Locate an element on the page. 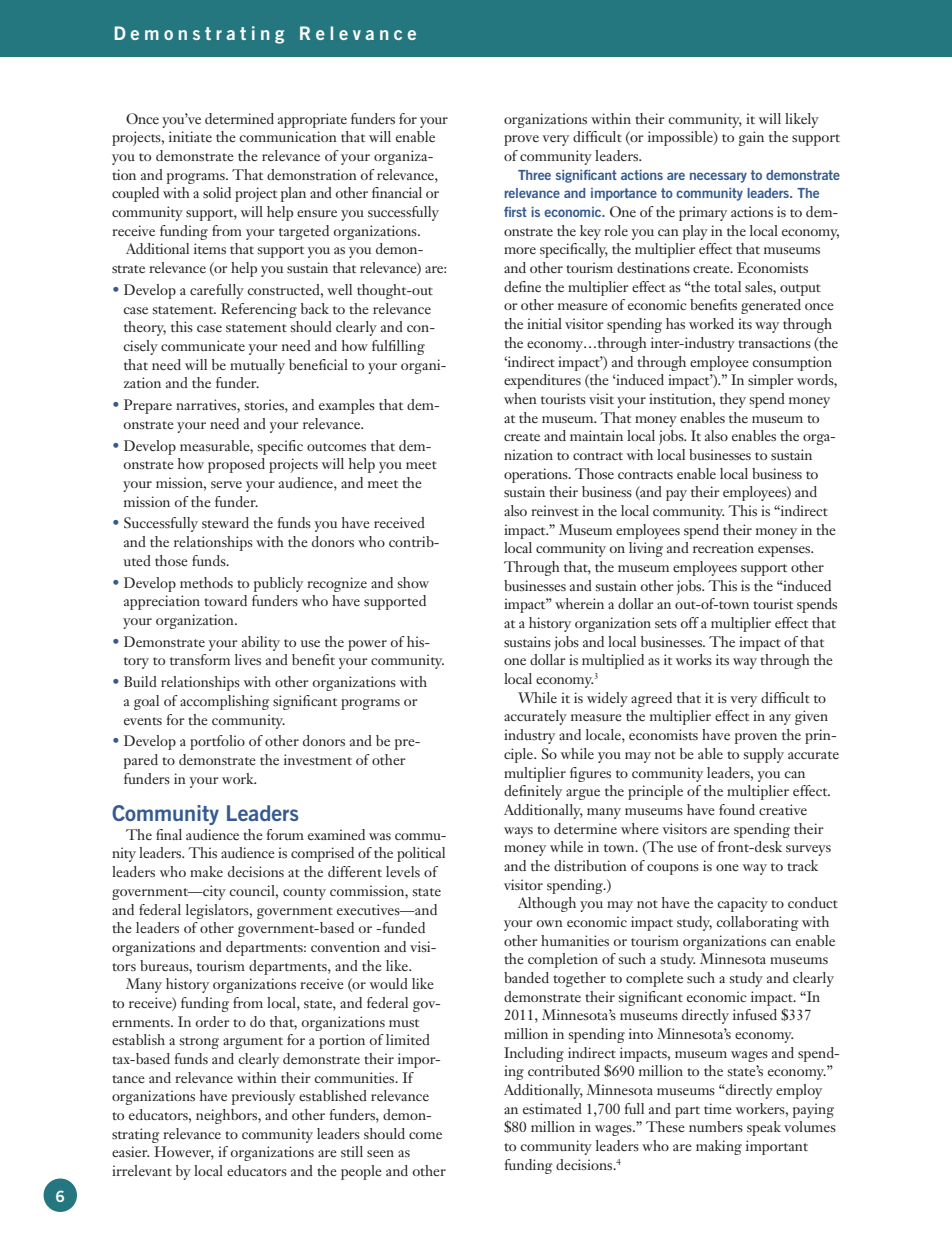 The width and height of the document is (952, 1233). collaborating is located at coordinates (757, 923).
